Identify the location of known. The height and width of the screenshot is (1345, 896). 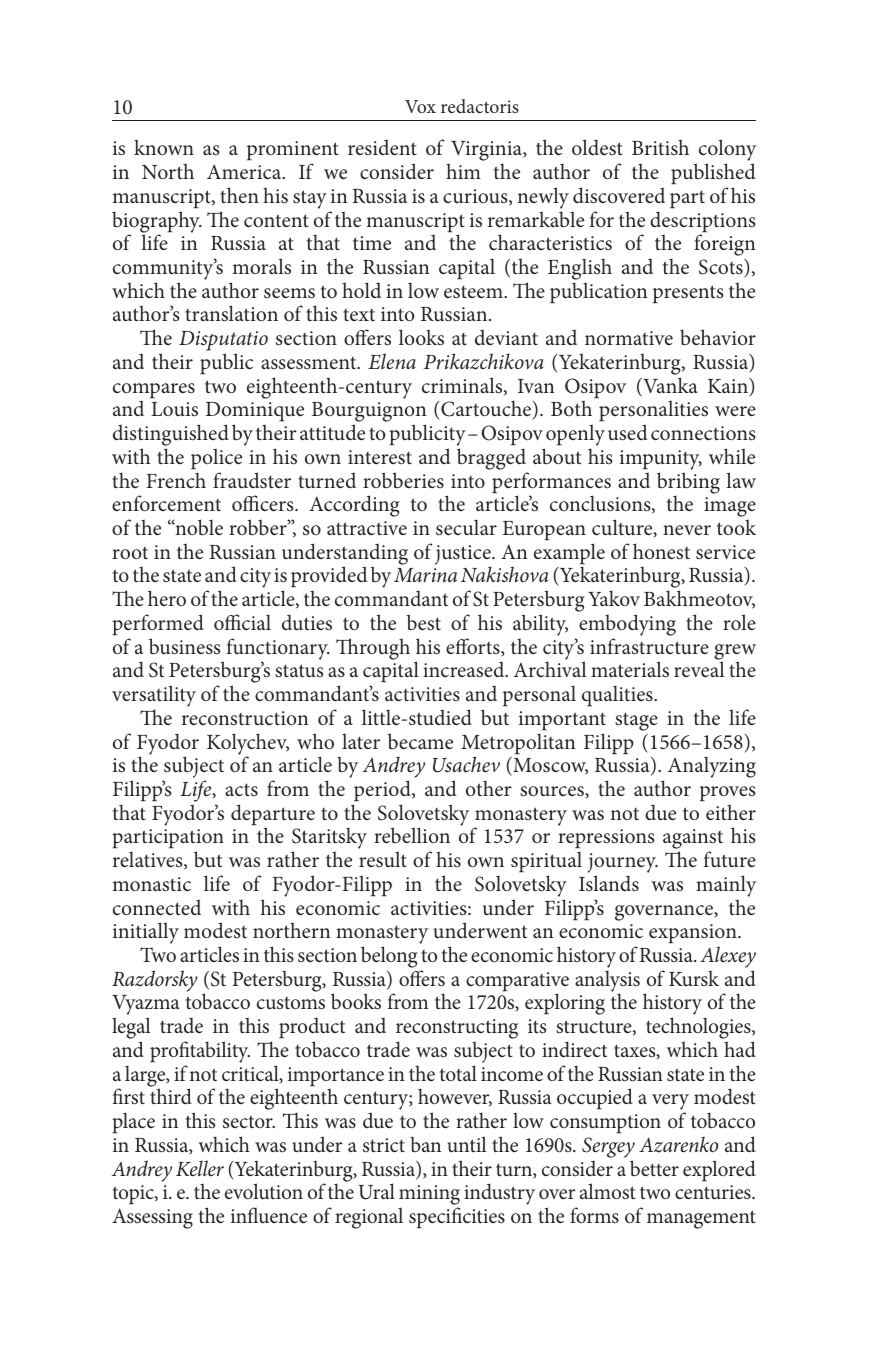
(164, 147).
